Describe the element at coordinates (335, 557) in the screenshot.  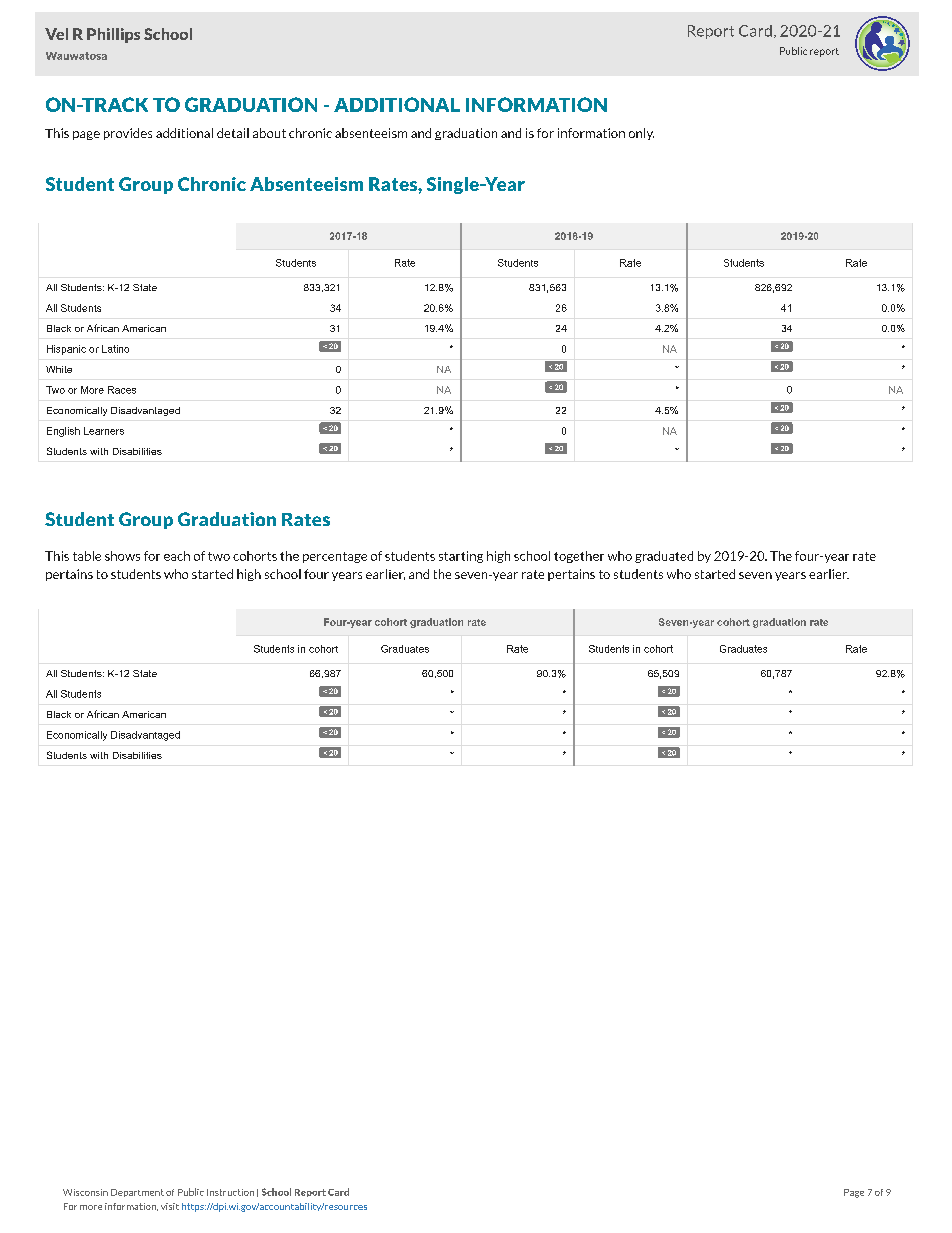
I see `percentage` at that location.
